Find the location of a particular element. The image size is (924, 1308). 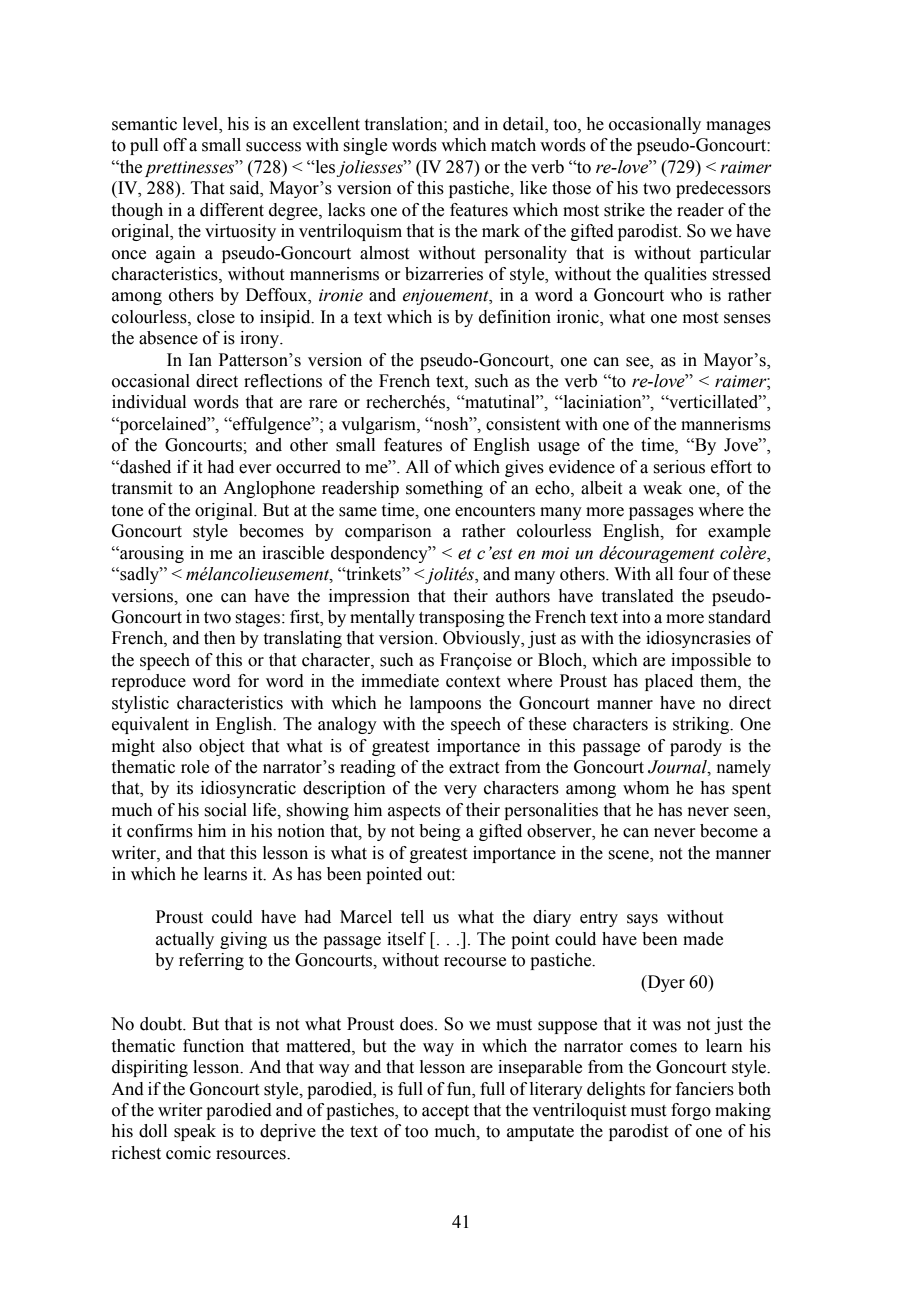

serious is located at coordinates (679, 467).
